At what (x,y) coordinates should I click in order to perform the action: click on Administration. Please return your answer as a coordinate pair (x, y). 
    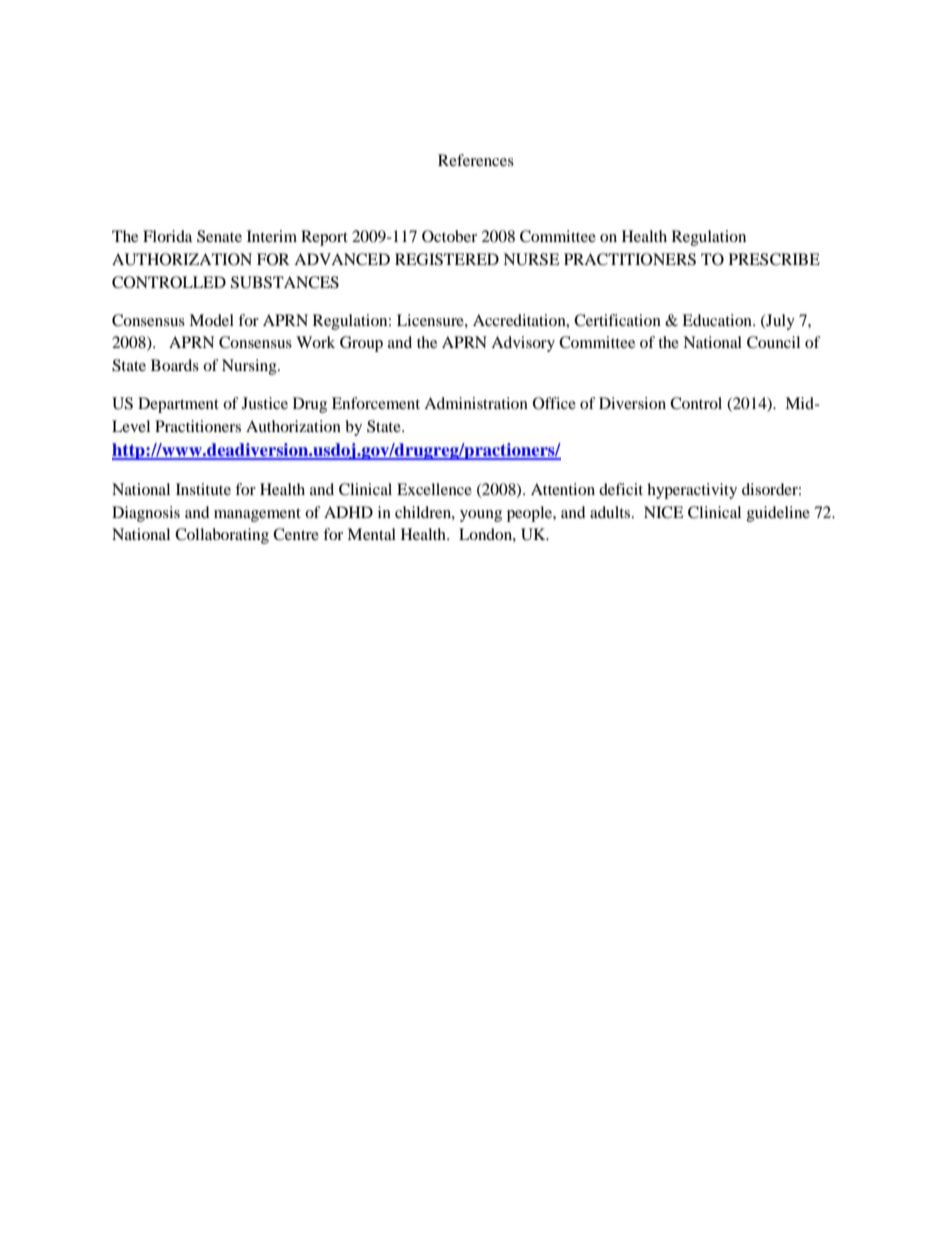
    Looking at the image, I should click on (476, 403).
